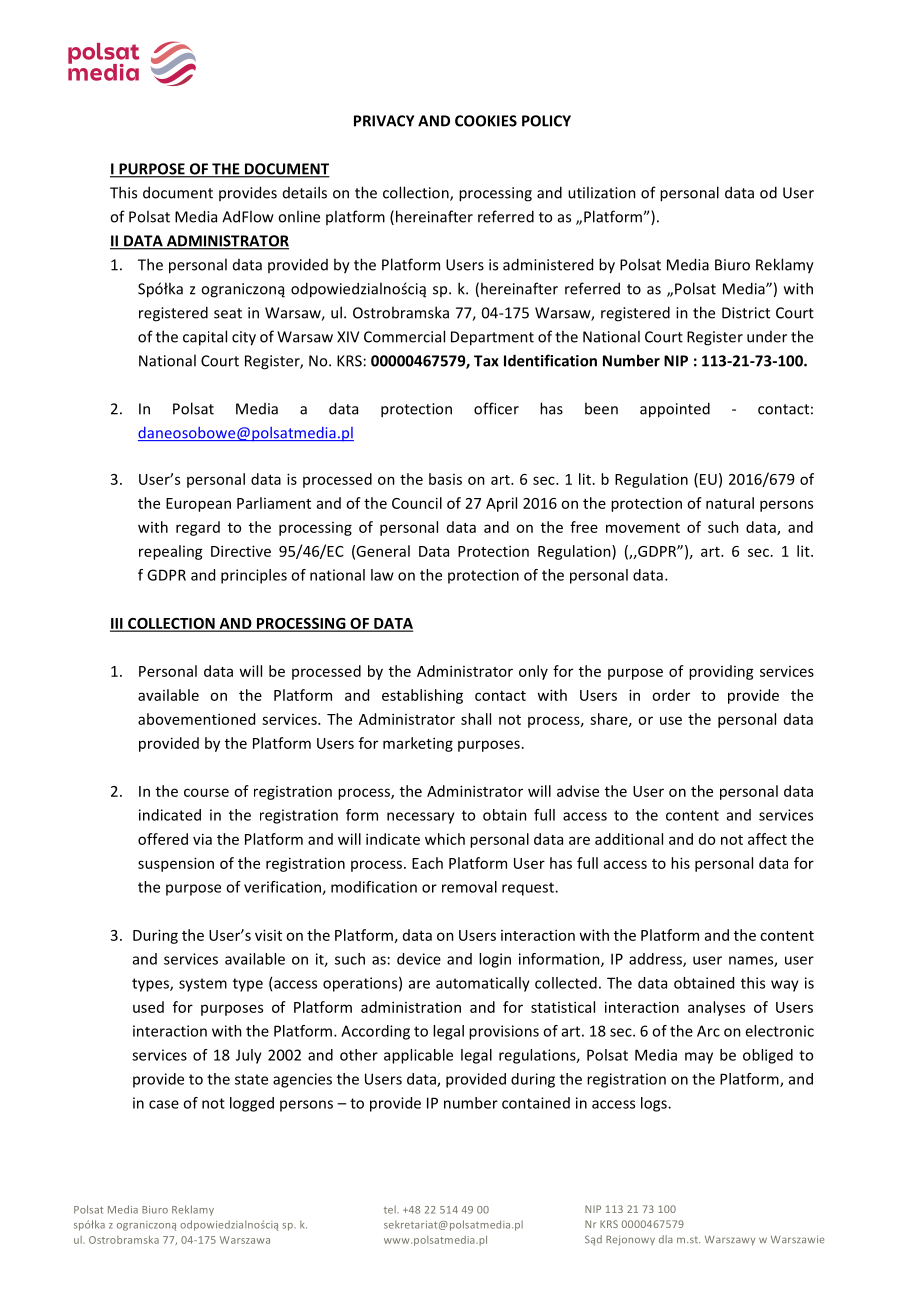 Image resolution: width=924 pixels, height=1308 pixels. What do you see at coordinates (305, 192) in the page?
I see `details` at bounding box center [305, 192].
